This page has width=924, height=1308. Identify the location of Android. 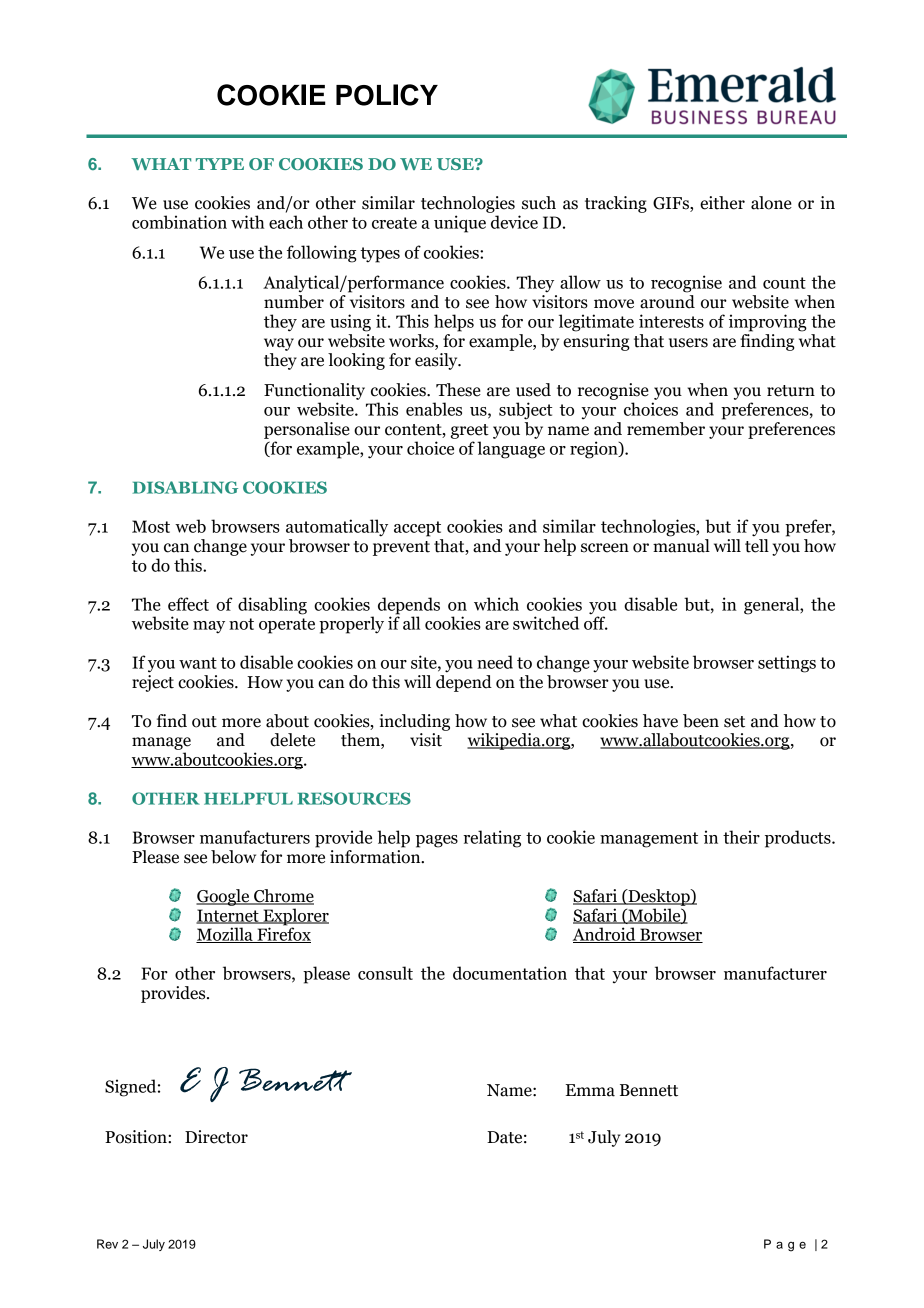
(605, 935).
